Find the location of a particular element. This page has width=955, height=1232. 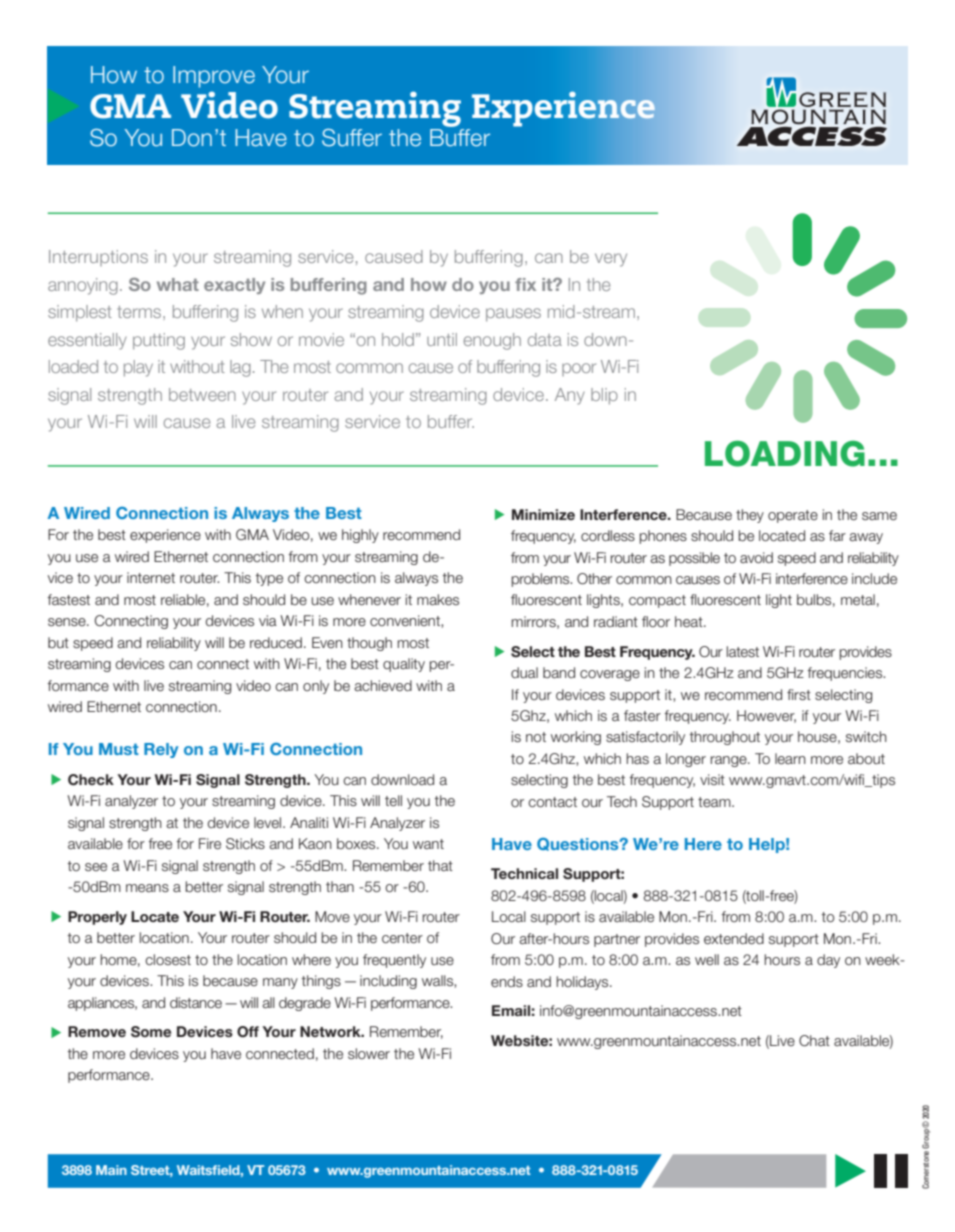

Main is located at coordinates (111, 1170).
